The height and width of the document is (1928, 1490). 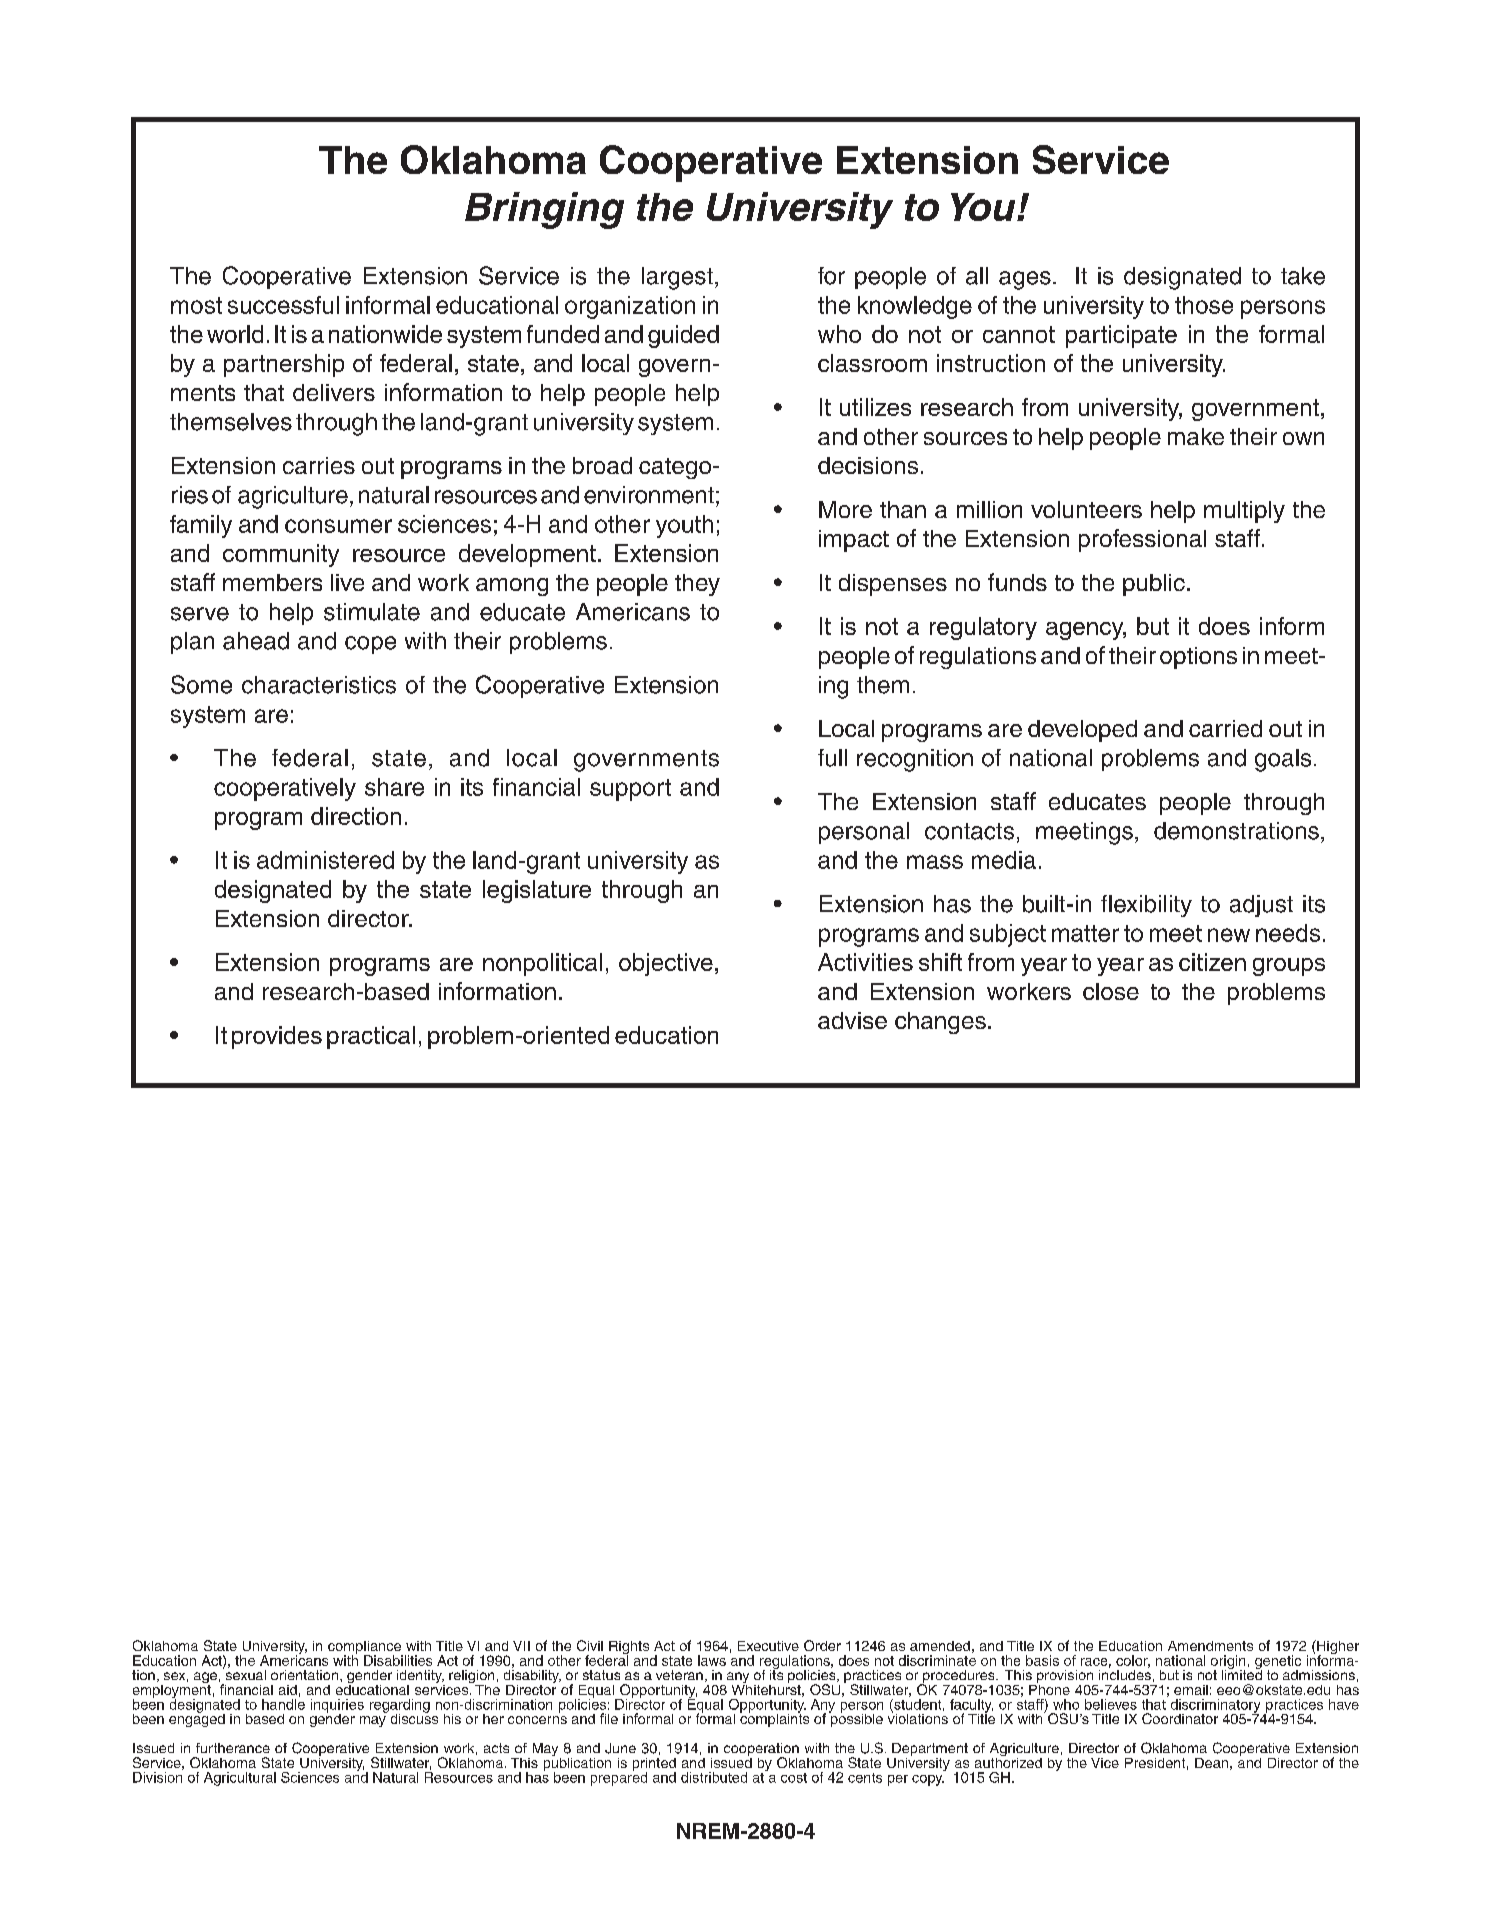 I want to click on those, so click(x=1204, y=305).
